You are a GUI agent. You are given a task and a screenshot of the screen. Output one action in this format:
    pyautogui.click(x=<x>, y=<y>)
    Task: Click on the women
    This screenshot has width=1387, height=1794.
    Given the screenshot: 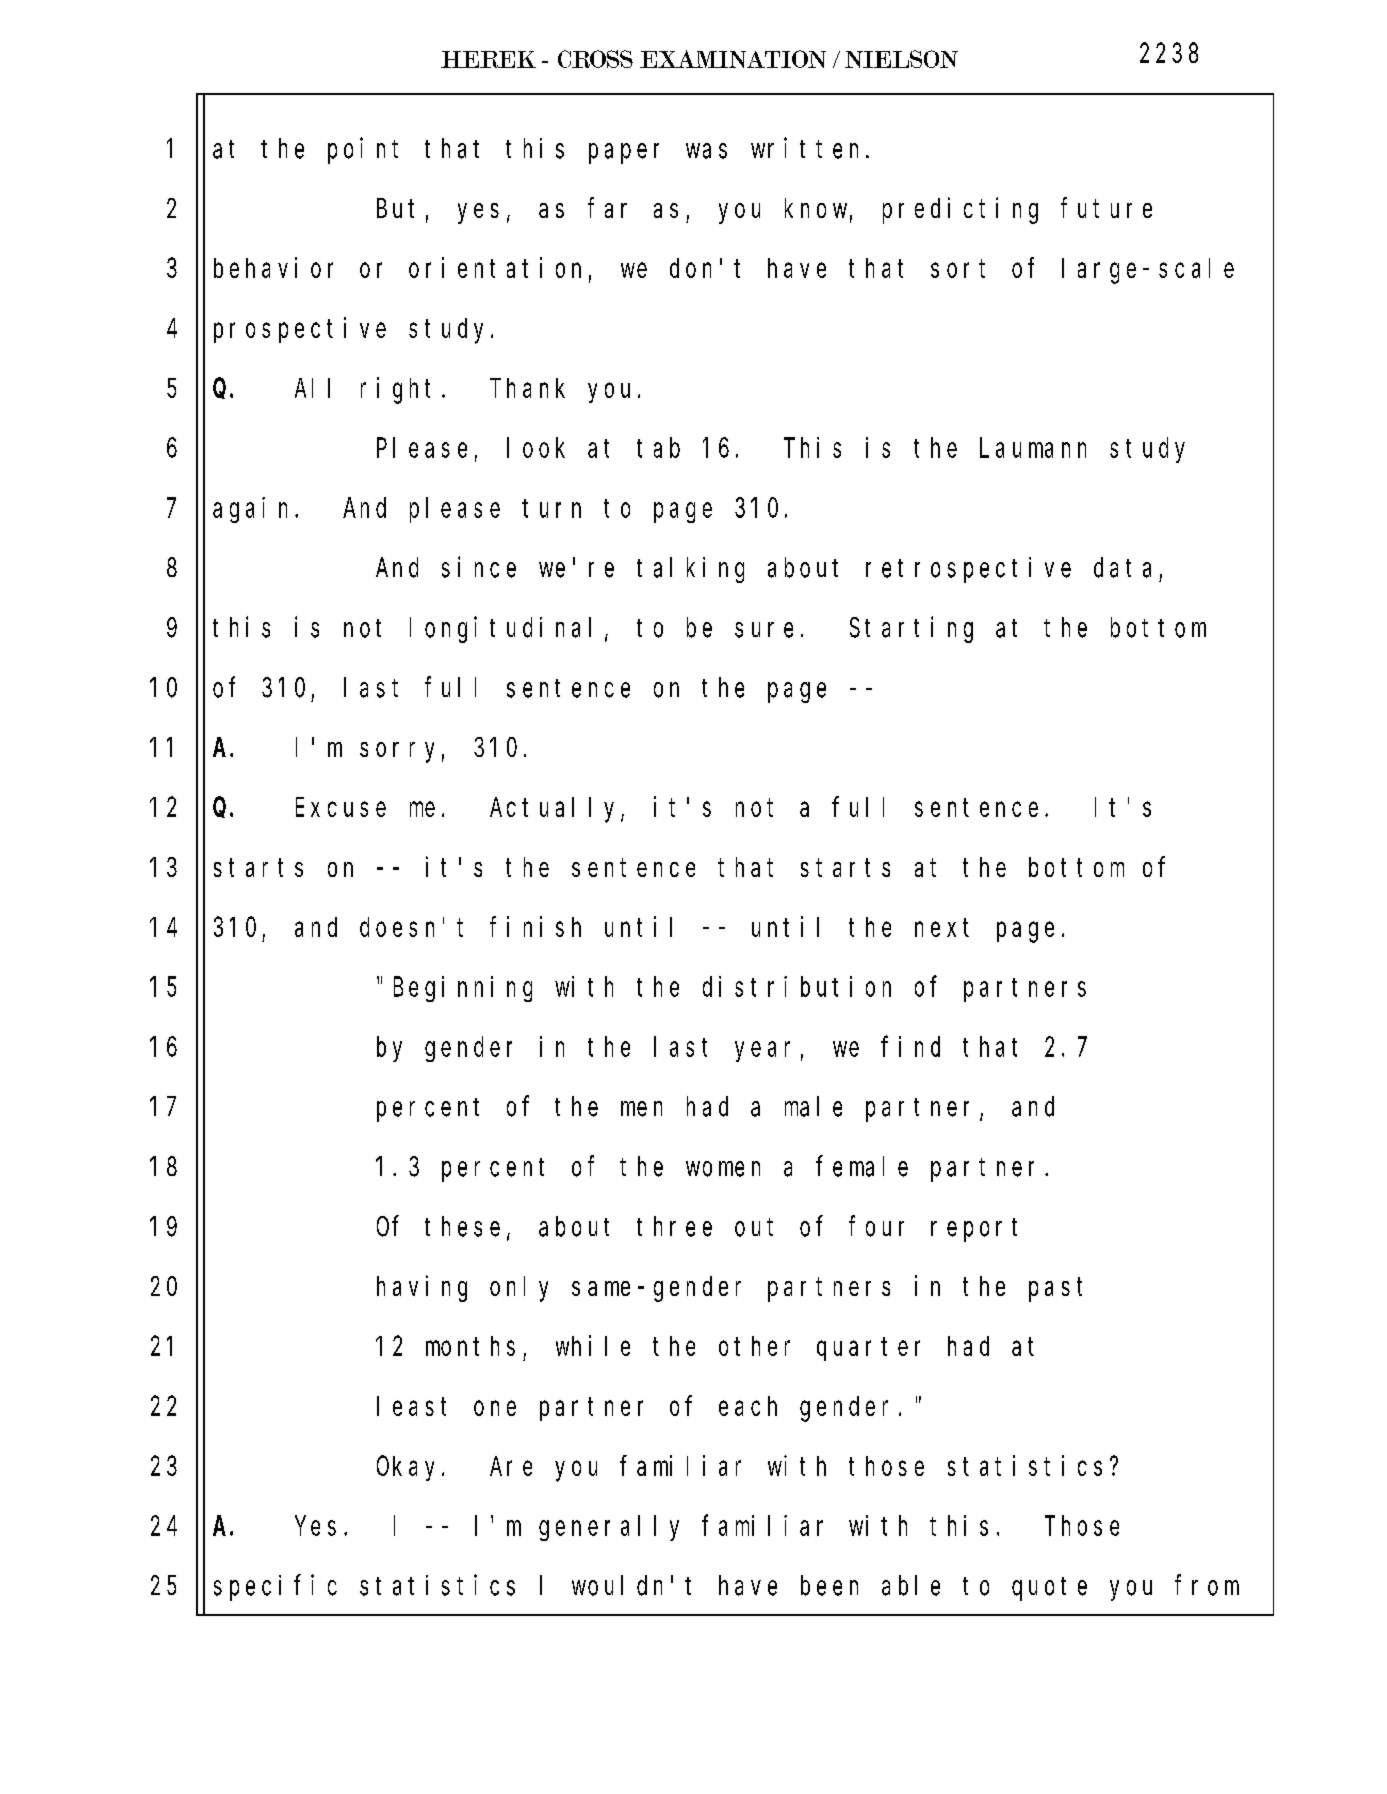 What is the action you would take?
    pyautogui.click(x=723, y=1169)
